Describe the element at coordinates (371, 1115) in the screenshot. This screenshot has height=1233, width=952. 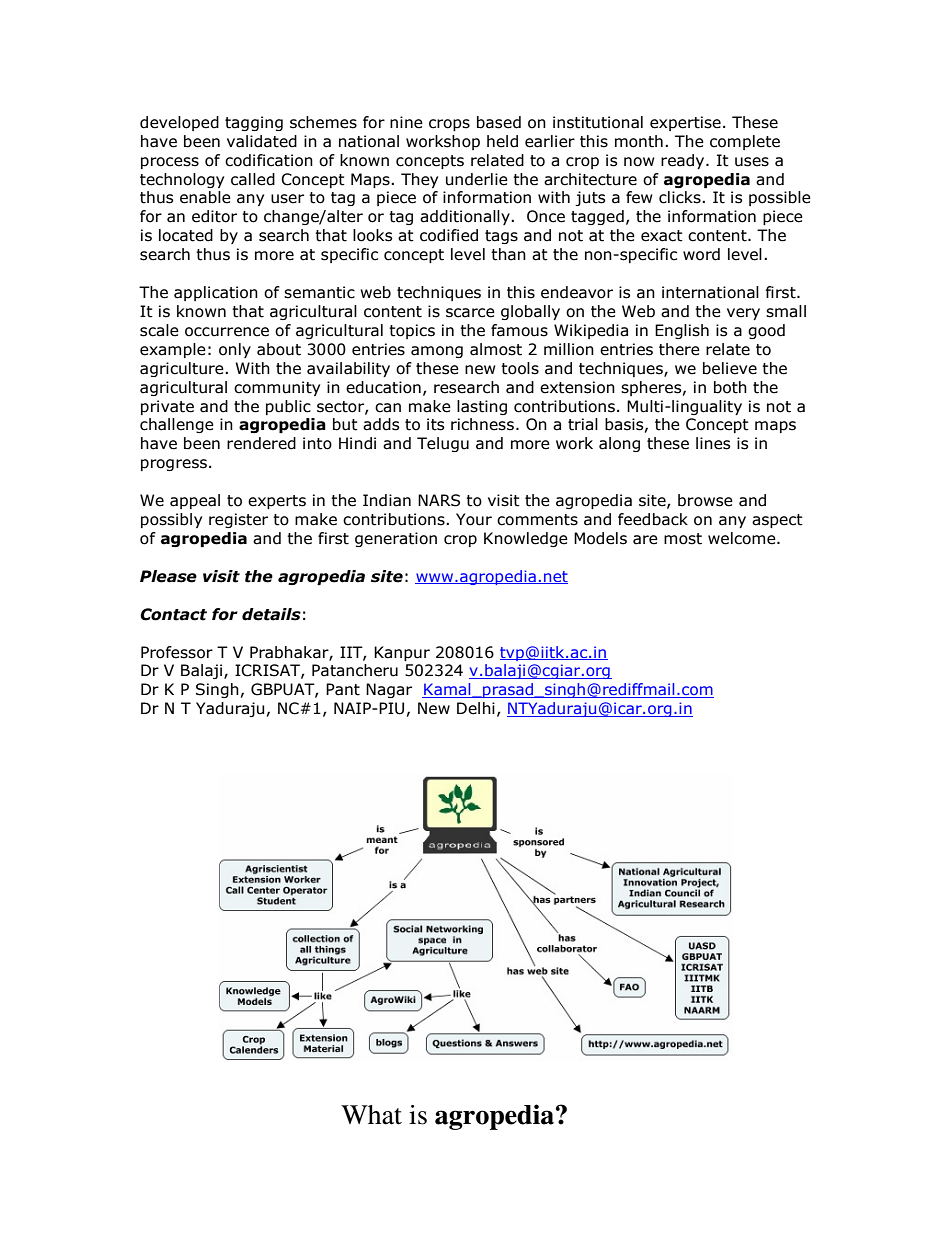
I see `What` at that location.
